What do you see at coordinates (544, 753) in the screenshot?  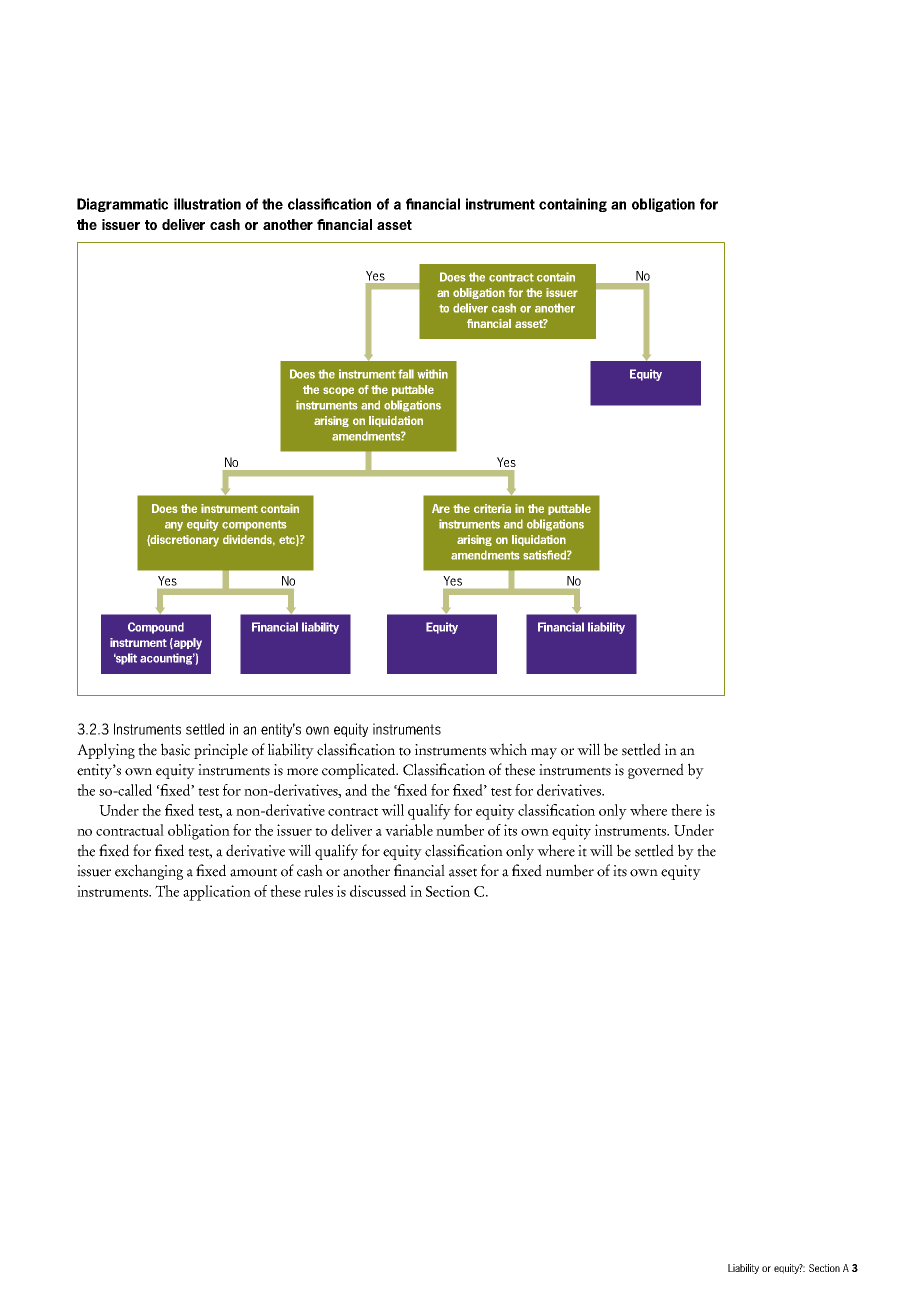 I see `may` at bounding box center [544, 753].
